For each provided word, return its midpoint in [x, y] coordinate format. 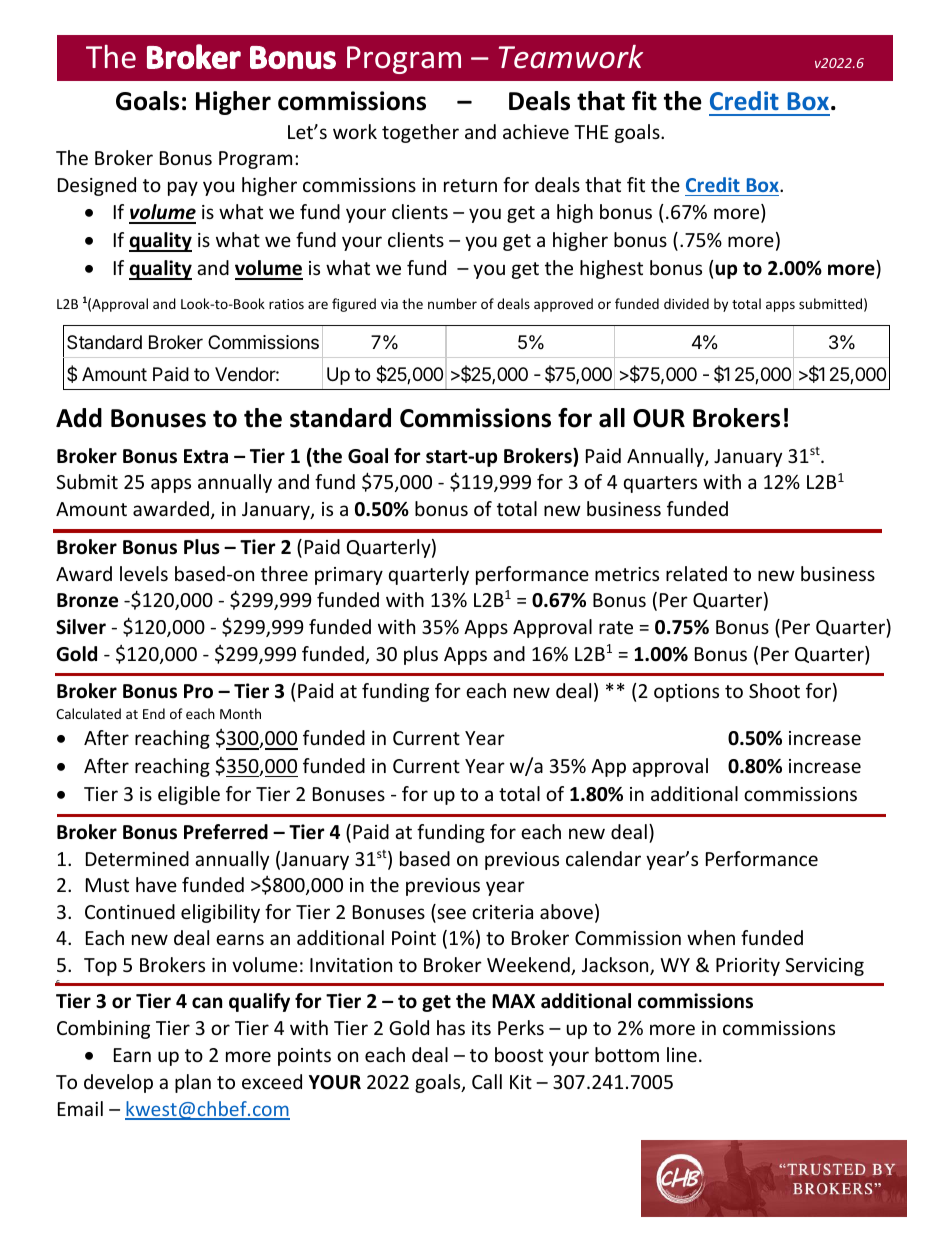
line [682, 1054]
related [696, 573]
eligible [189, 795]
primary [349, 576]
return [470, 185]
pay [183, 188]
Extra [206, 456]
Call [487, 1081]
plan [193, 1083]
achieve [536, 131]
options [686, 693]
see [450, 915]
